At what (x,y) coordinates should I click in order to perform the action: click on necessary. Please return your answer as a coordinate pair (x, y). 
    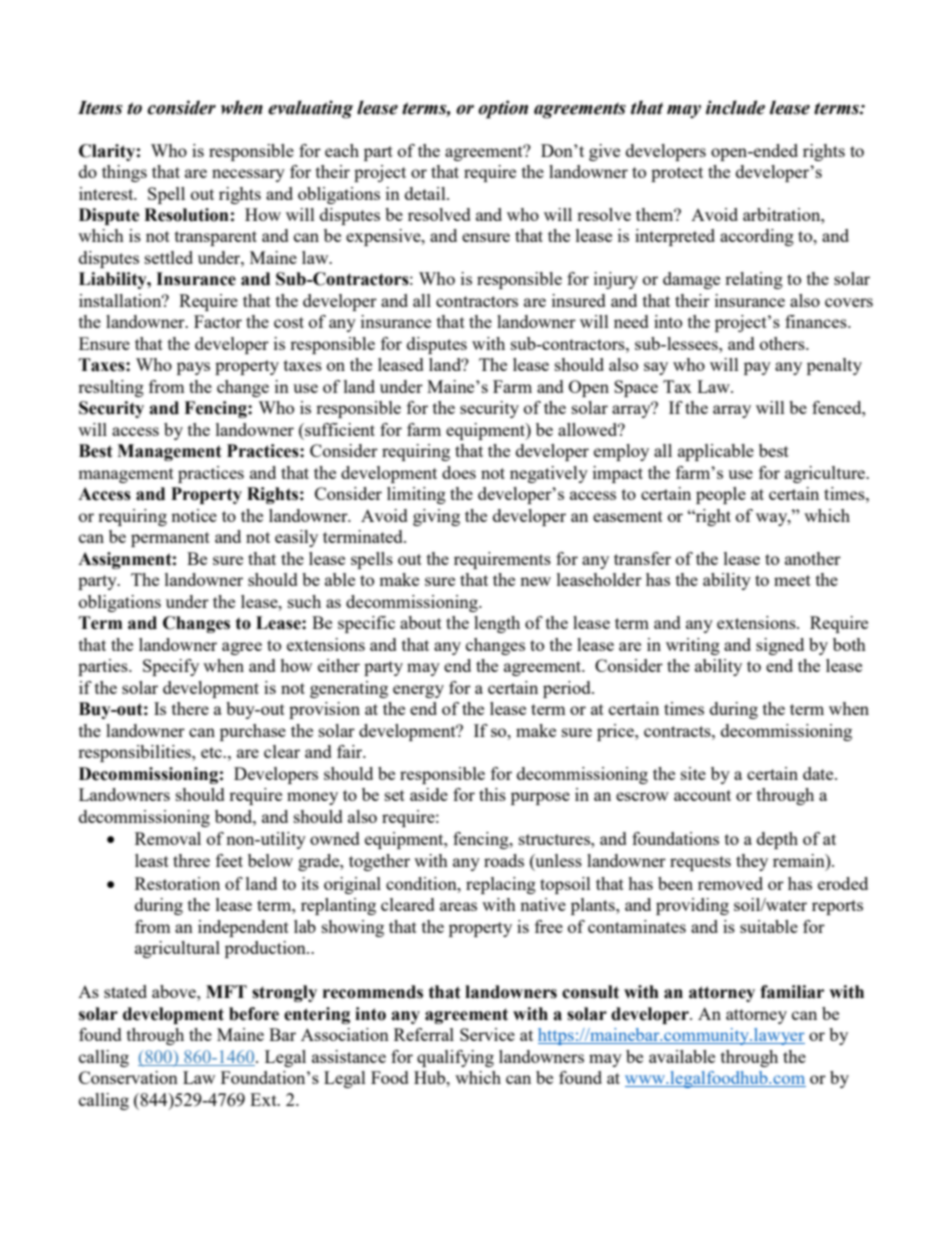
    Looking at the image, I should click on (248, 175).
